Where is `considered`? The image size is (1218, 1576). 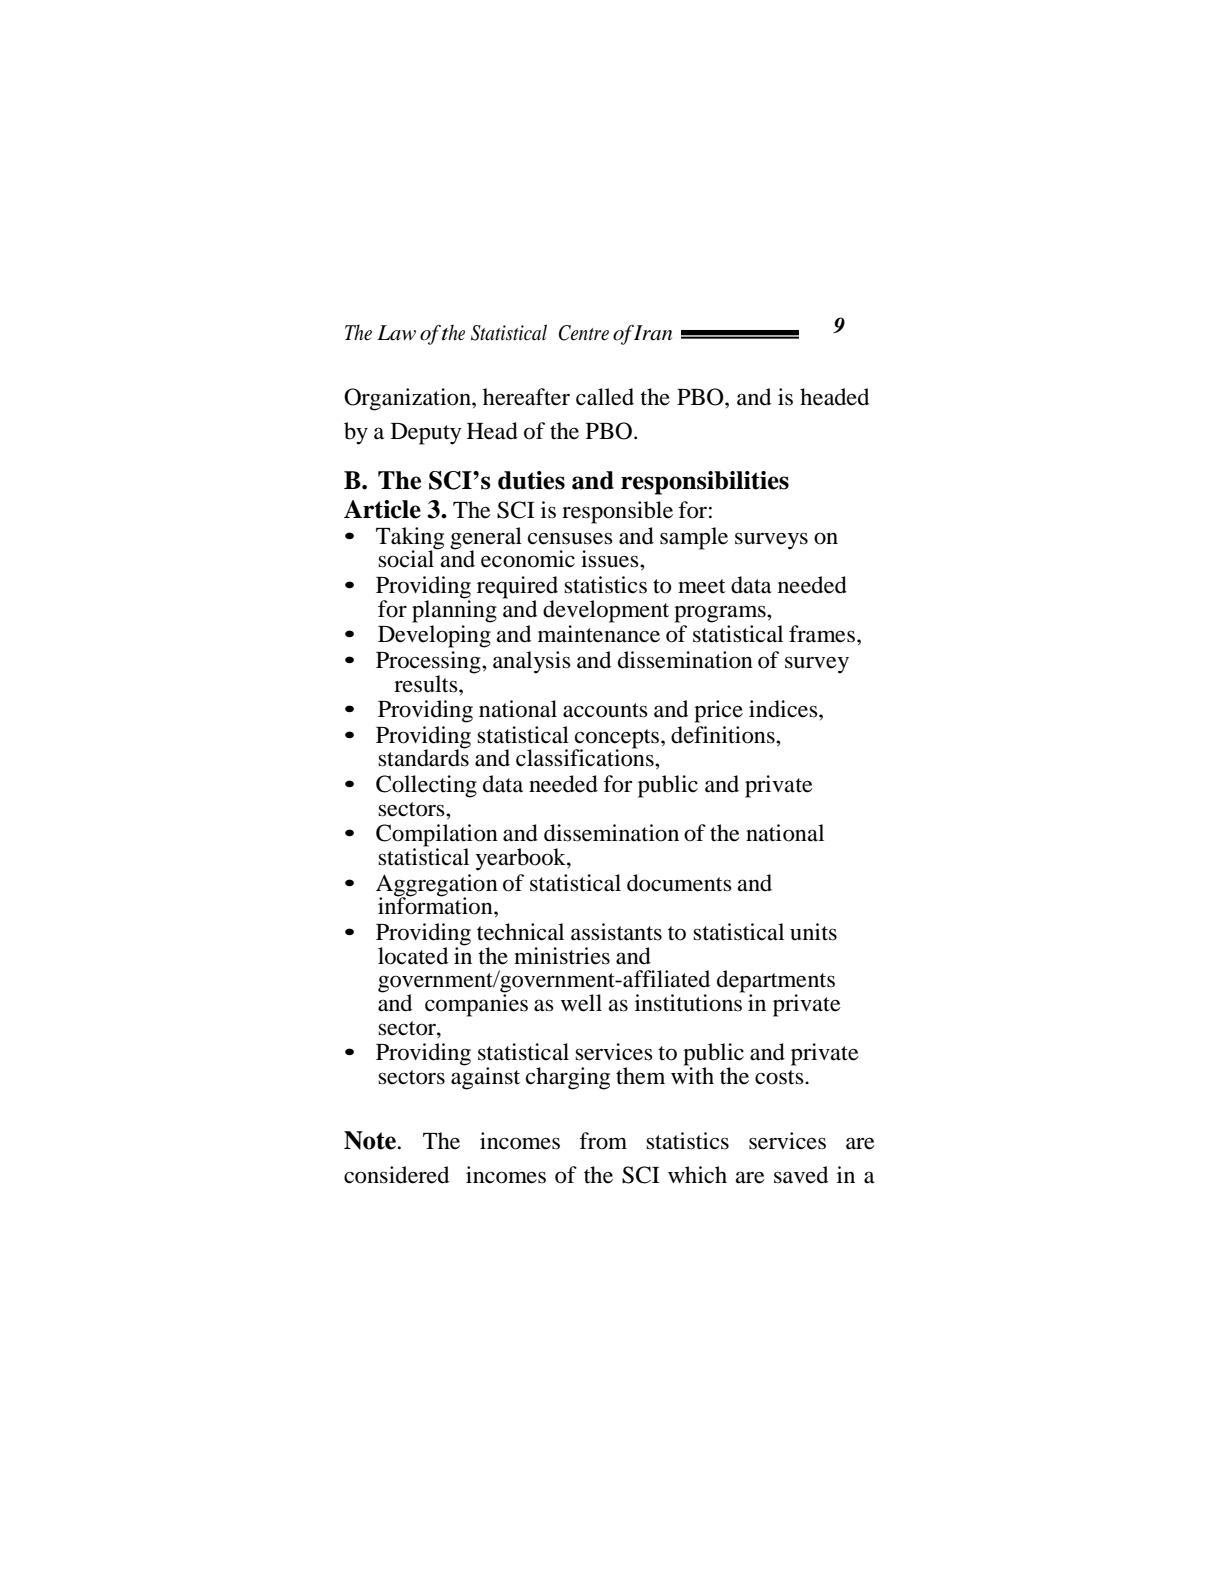
considered is located at coordinates (396, 1175).
